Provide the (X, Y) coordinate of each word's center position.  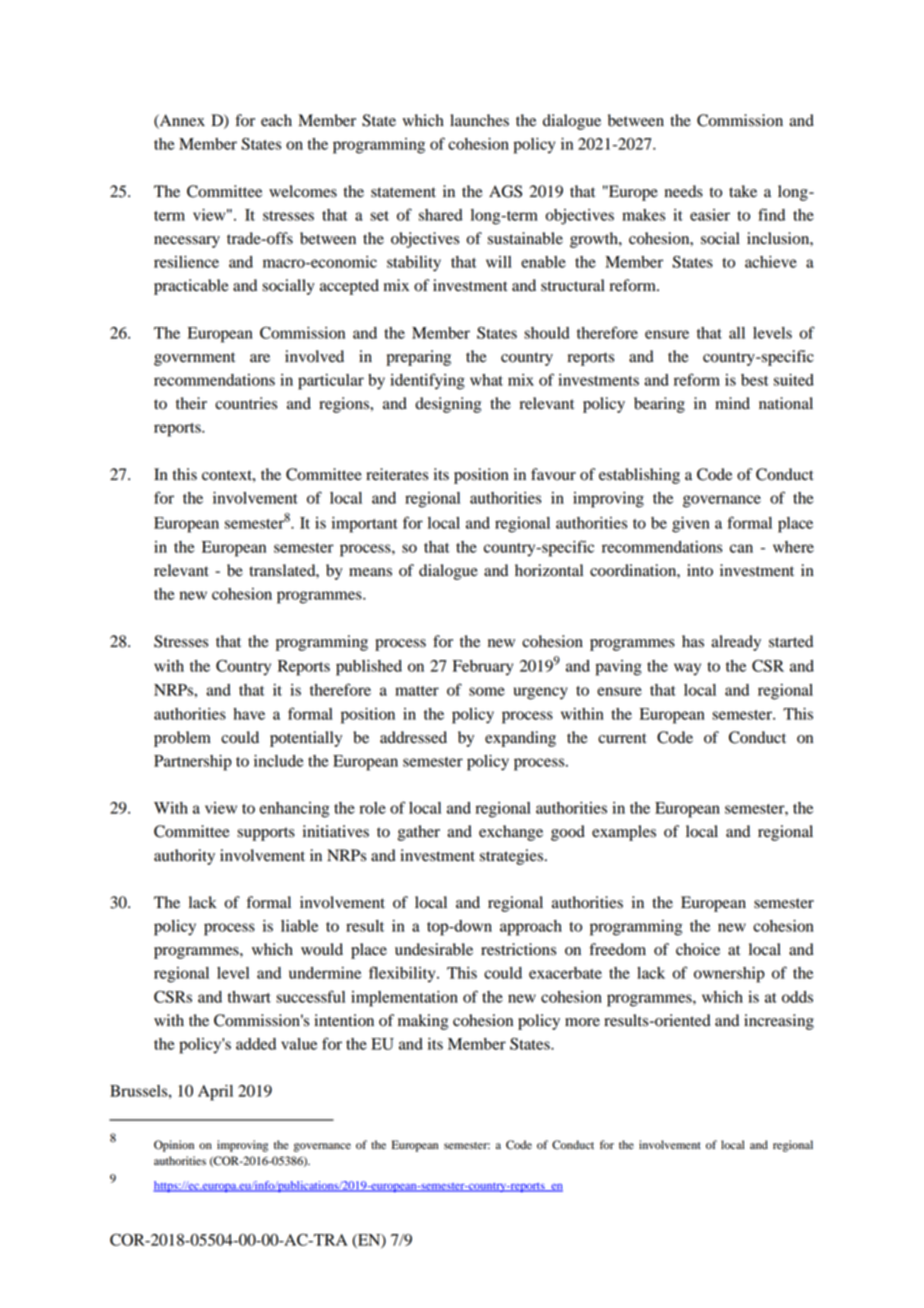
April (215, 1093)
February (483, 668)
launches (479, 120)
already (736, 643)
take (743, 191)
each (276, 120)
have (249, 714)
